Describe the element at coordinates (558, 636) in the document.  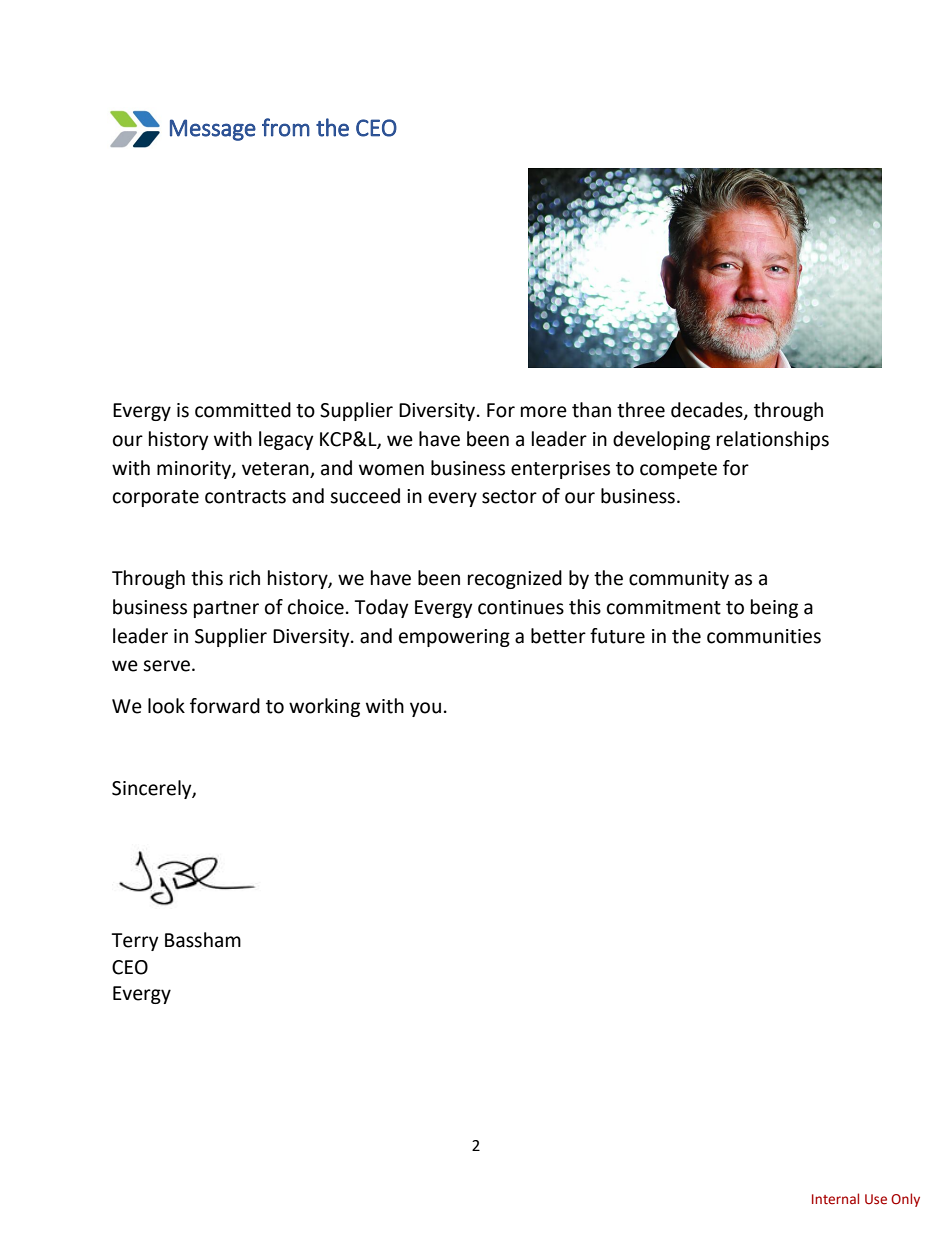
I see `better` at that location.
